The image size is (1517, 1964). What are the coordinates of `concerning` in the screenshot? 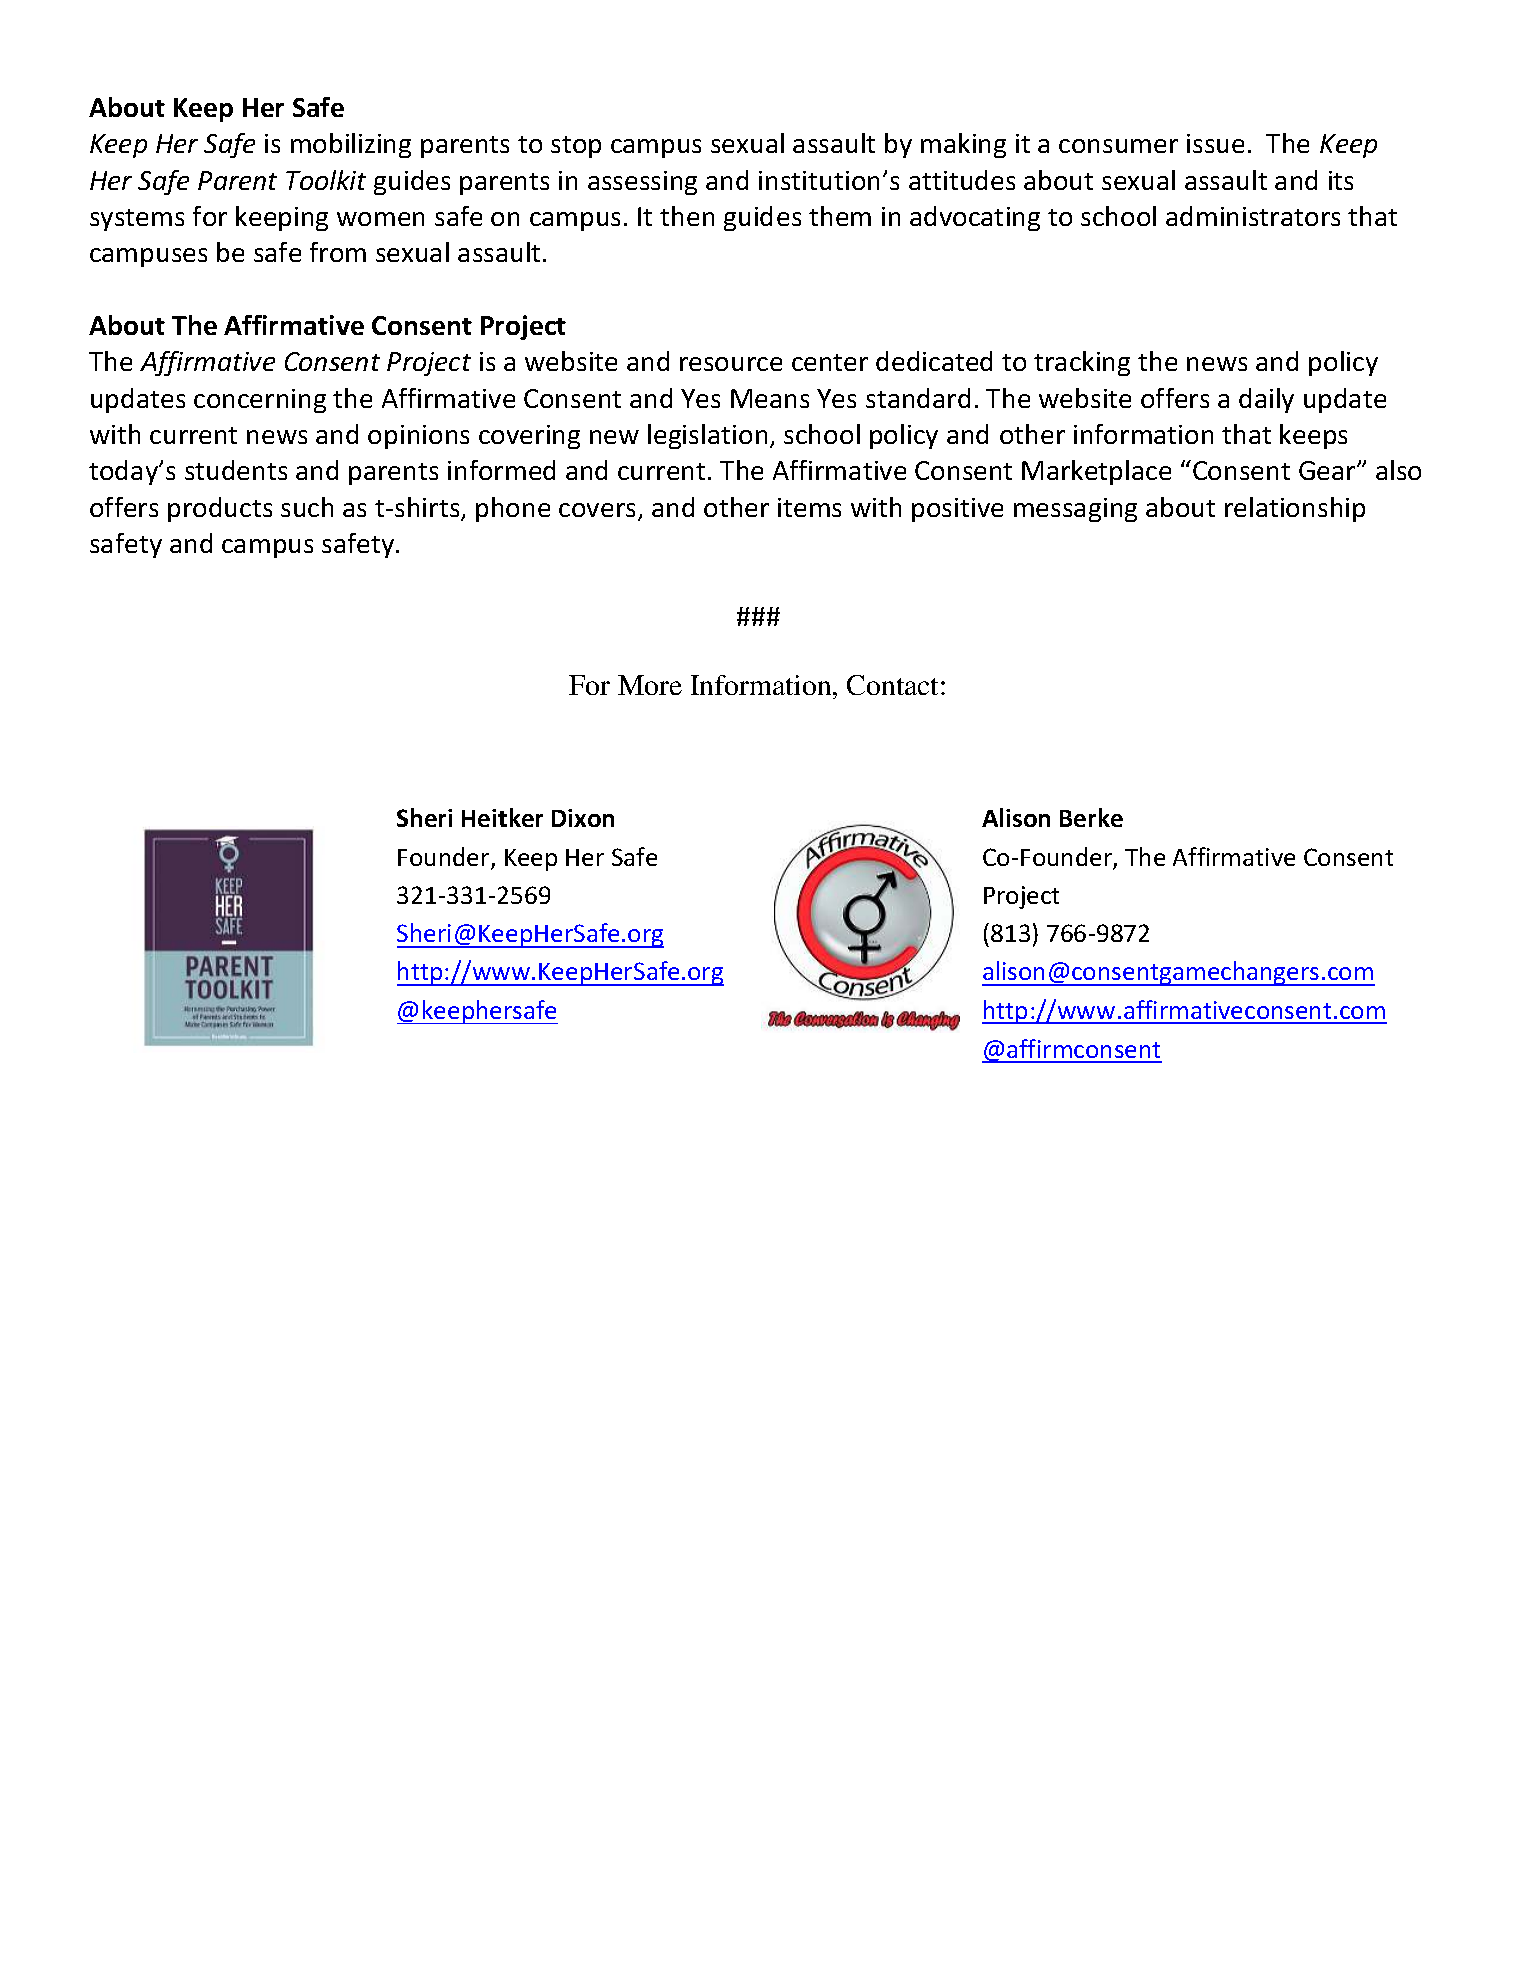 It's located at (260, 401).
